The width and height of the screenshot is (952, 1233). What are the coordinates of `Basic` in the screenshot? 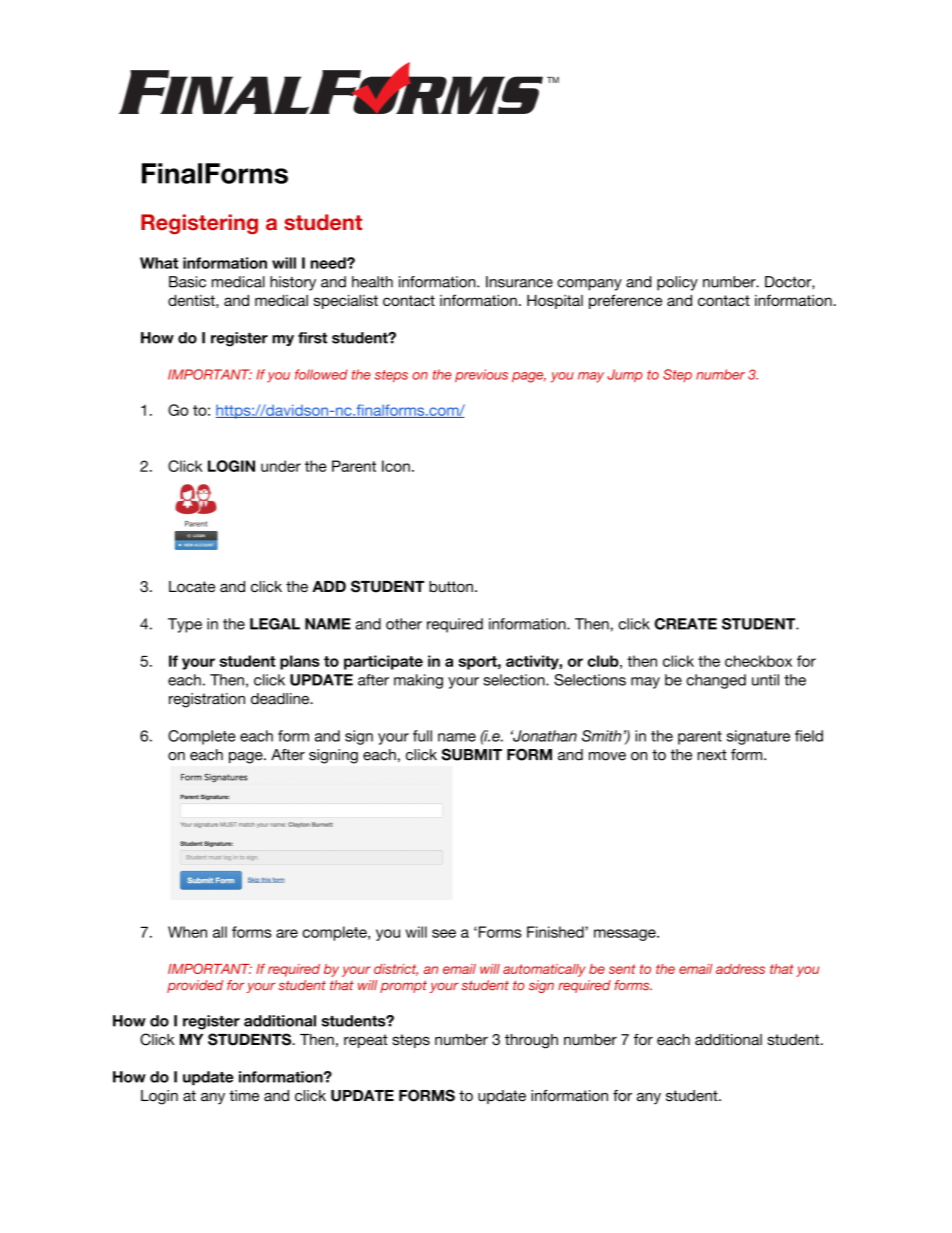 It's located at (187, 282).
